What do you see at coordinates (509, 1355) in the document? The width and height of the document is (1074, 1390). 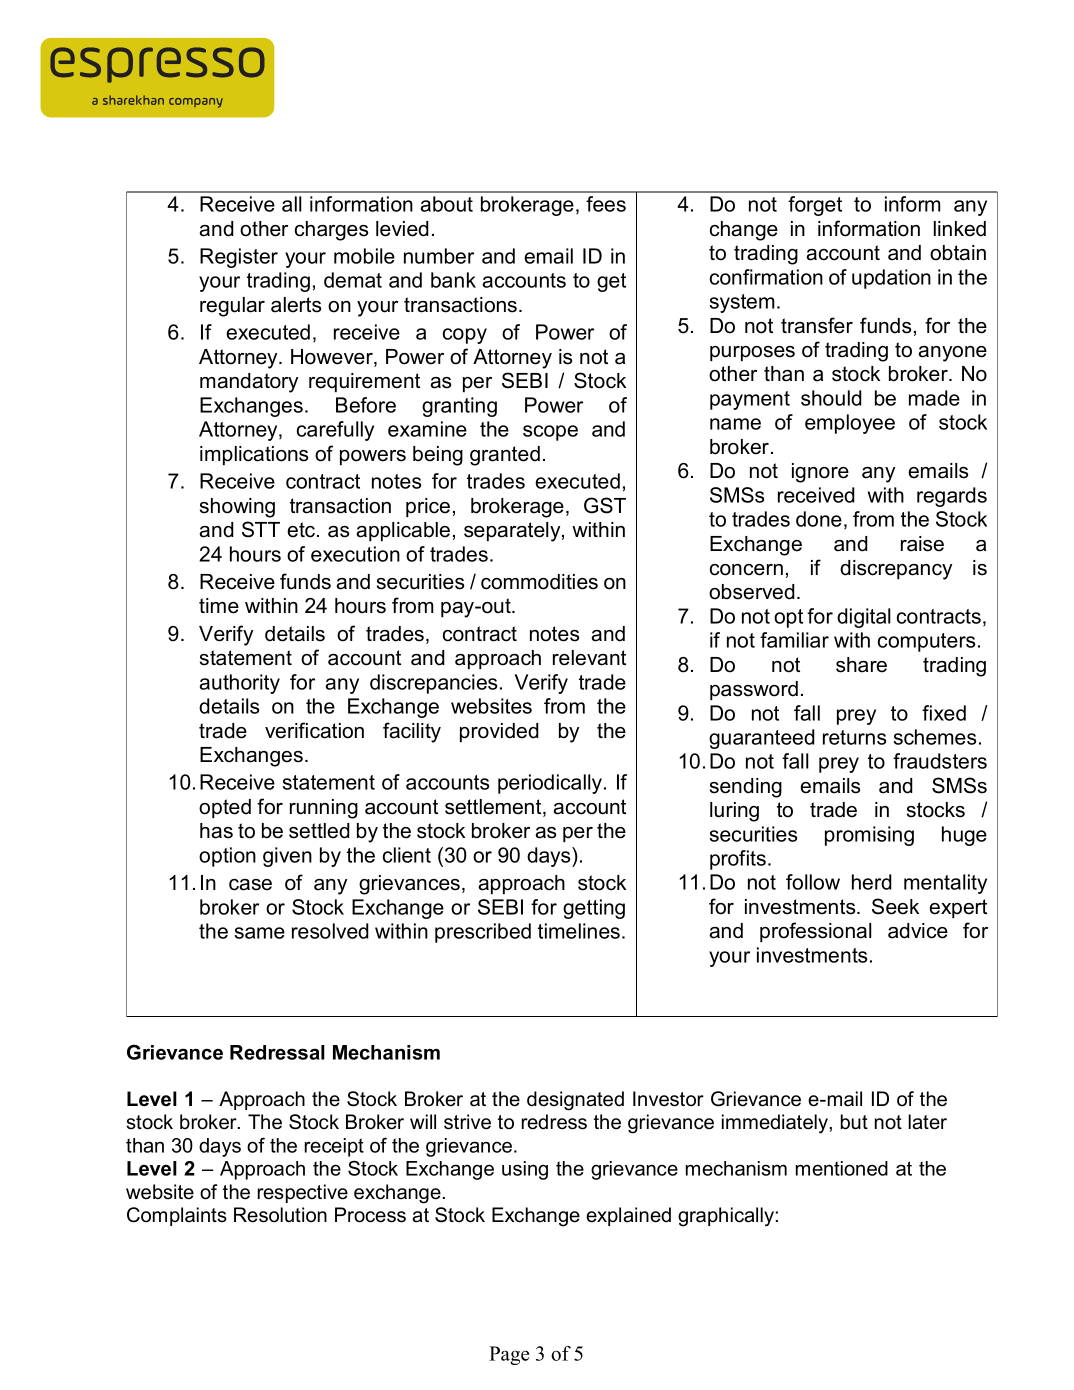 I see `Page` at bounding box center [509, 1355].
